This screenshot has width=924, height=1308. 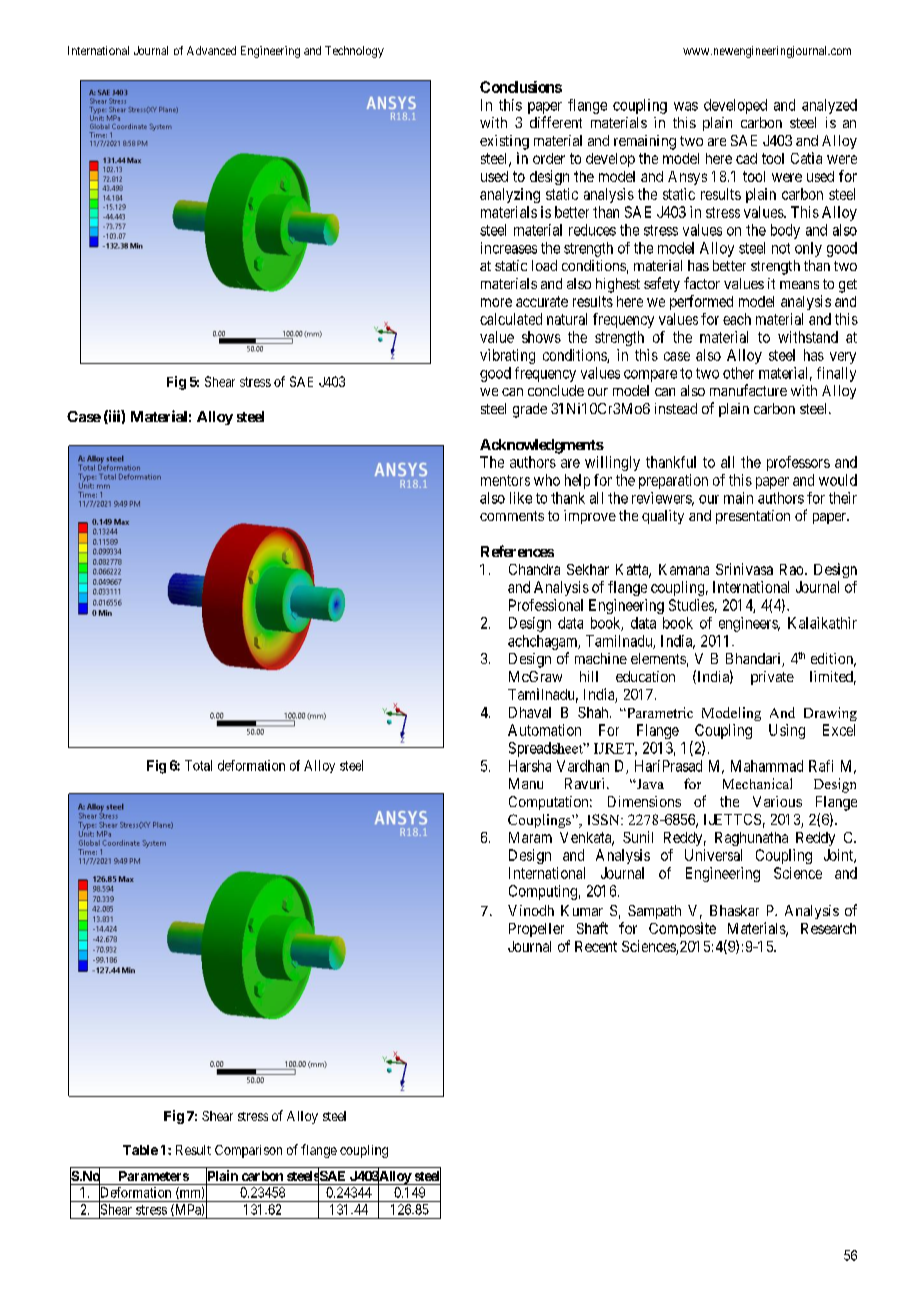 I want to click on existing, so click(x=504, y=142).
